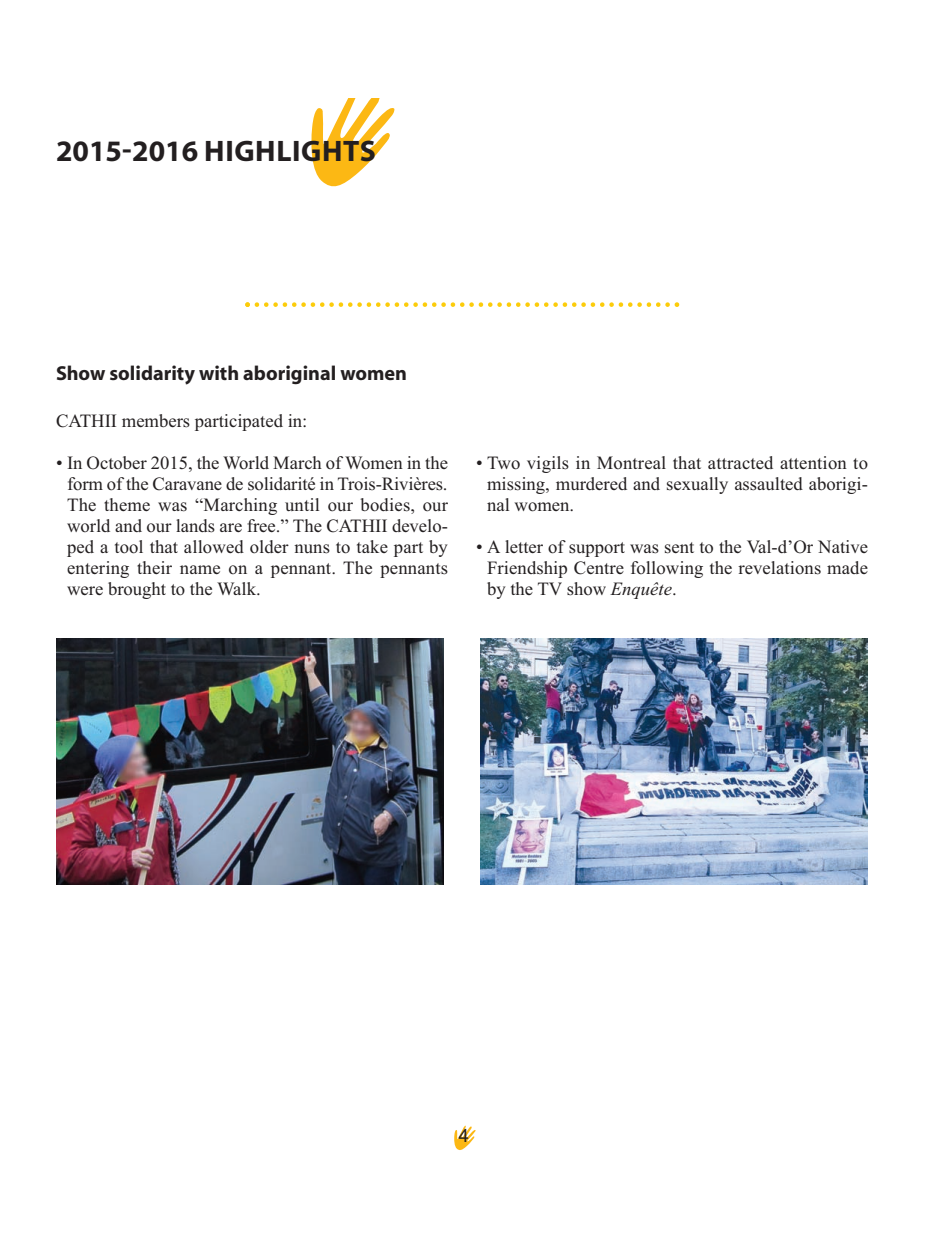 Image resolution: width=952 pixels, height=1233 pixels. I want to click on form, so click(85, 484).
